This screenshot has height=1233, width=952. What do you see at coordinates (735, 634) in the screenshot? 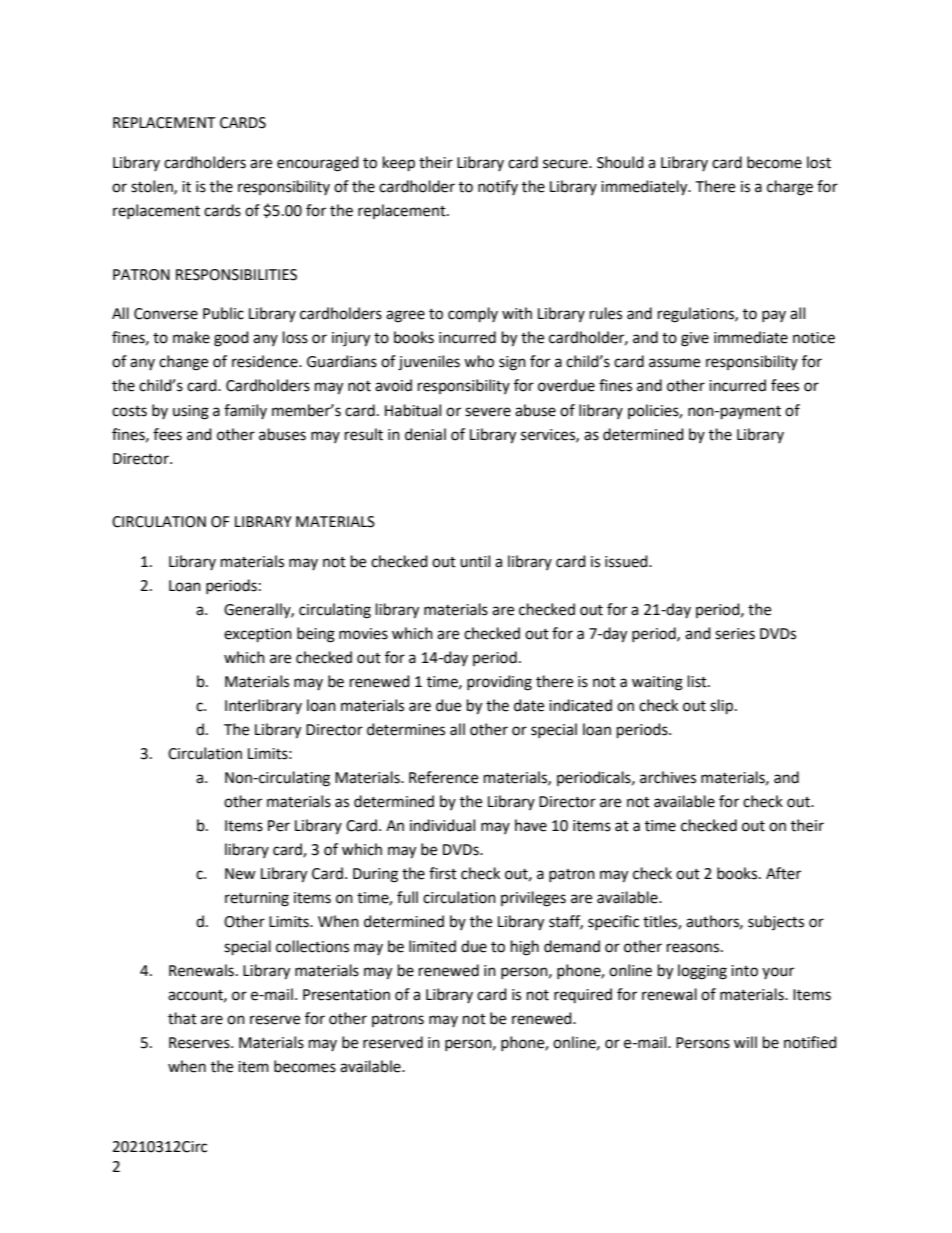
I see `series` at bounding box center [735, 634].
